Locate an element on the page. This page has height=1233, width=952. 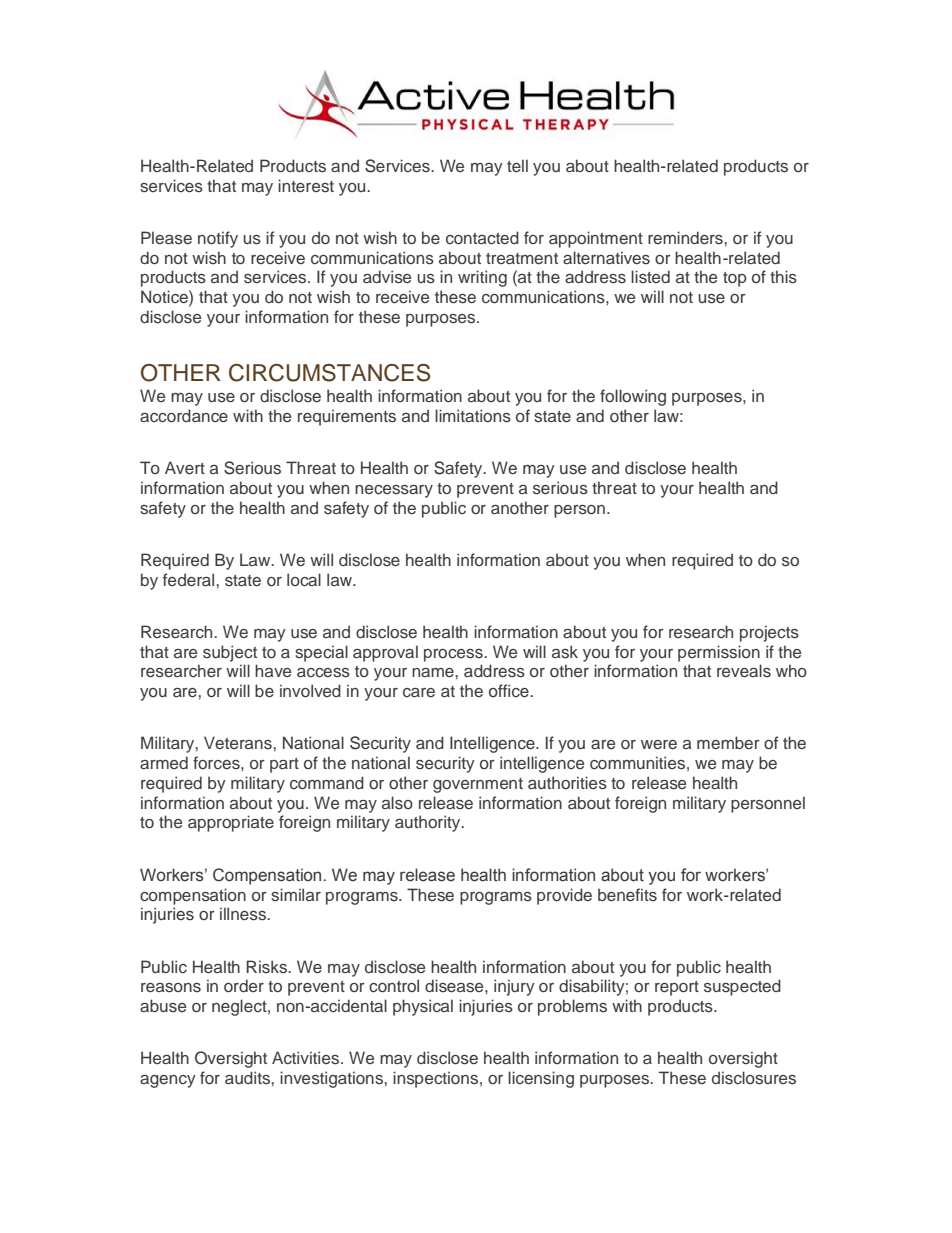
subject is located at coordinates (230, 653).
